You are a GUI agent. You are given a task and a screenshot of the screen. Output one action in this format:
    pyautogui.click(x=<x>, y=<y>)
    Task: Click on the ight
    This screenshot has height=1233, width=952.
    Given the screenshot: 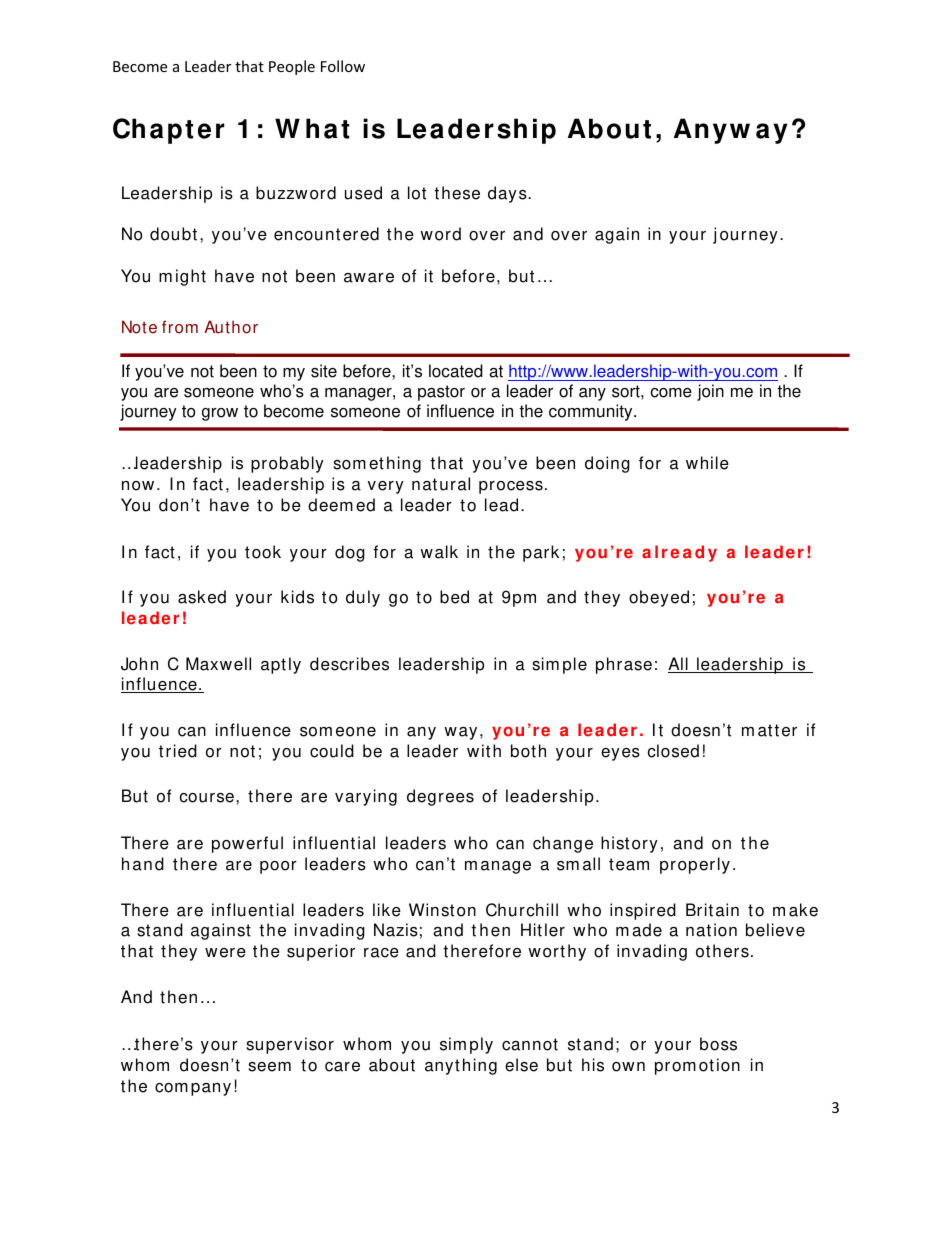 What is the action you would take?
    pyautogui.click(x=191, y=277)
